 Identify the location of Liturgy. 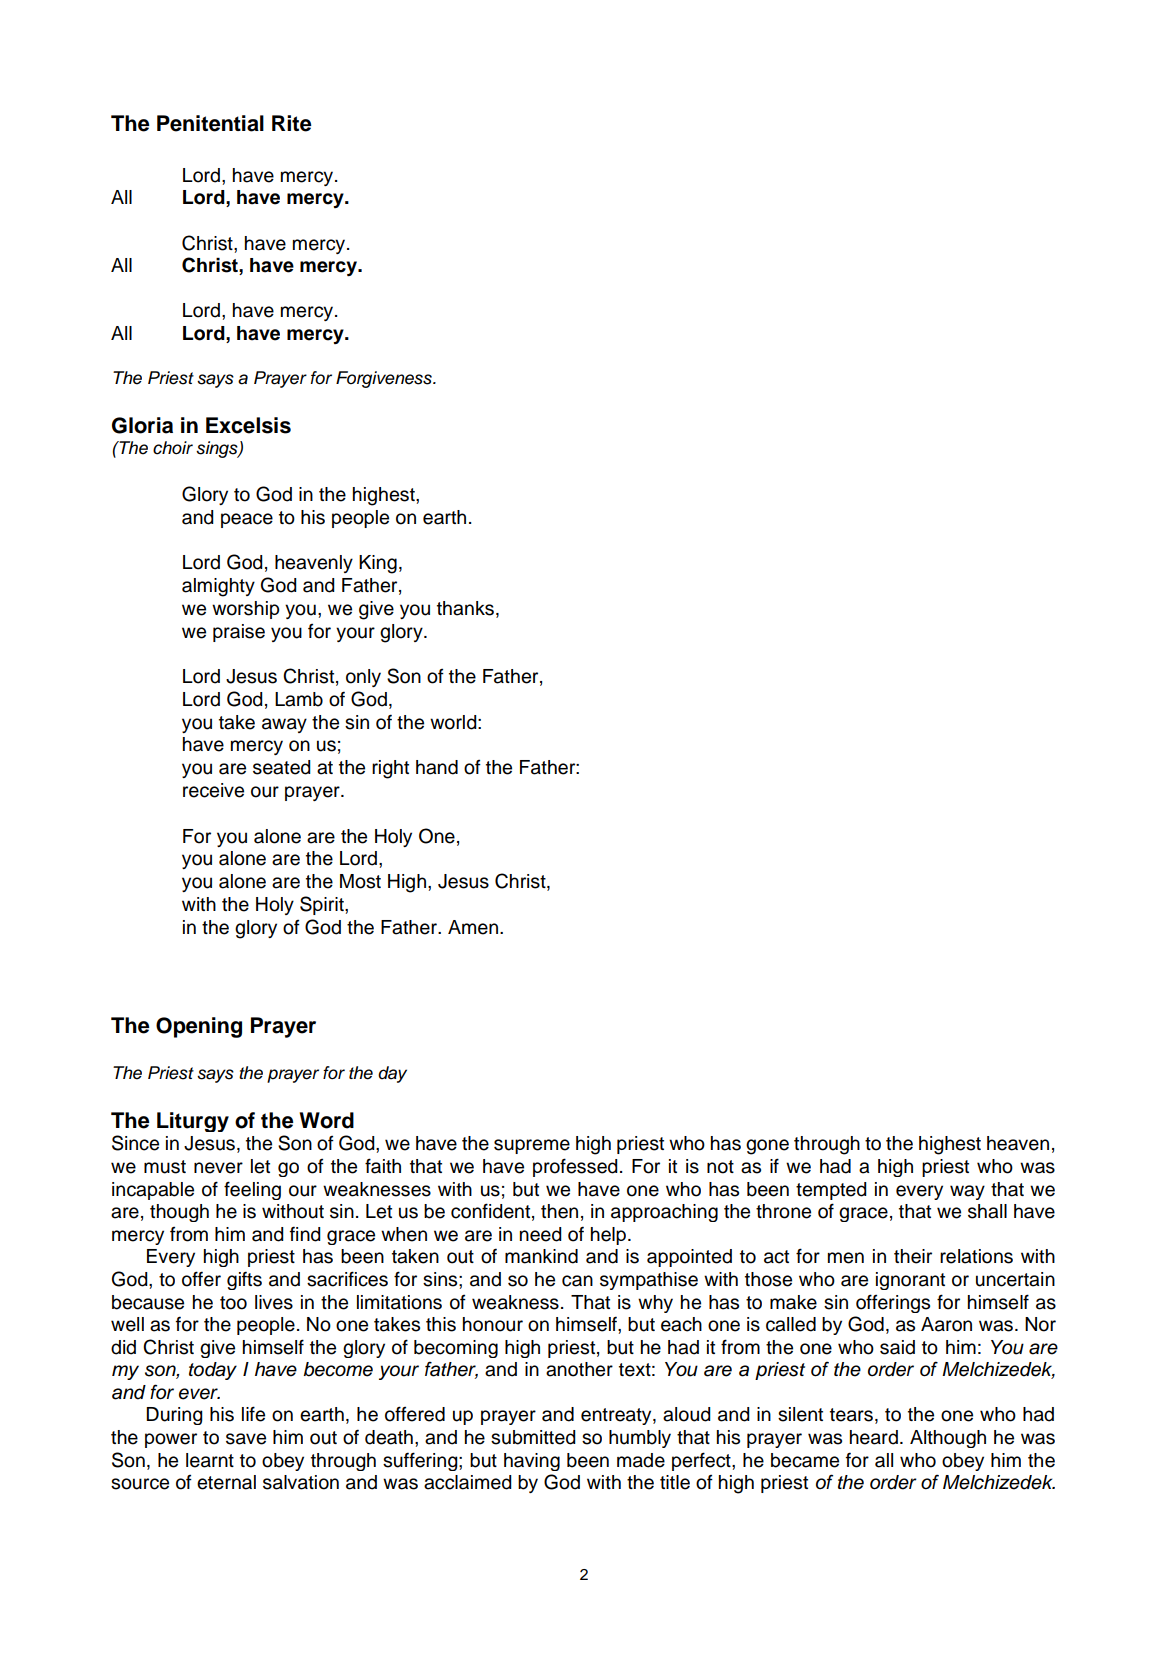
(193, 1122).
